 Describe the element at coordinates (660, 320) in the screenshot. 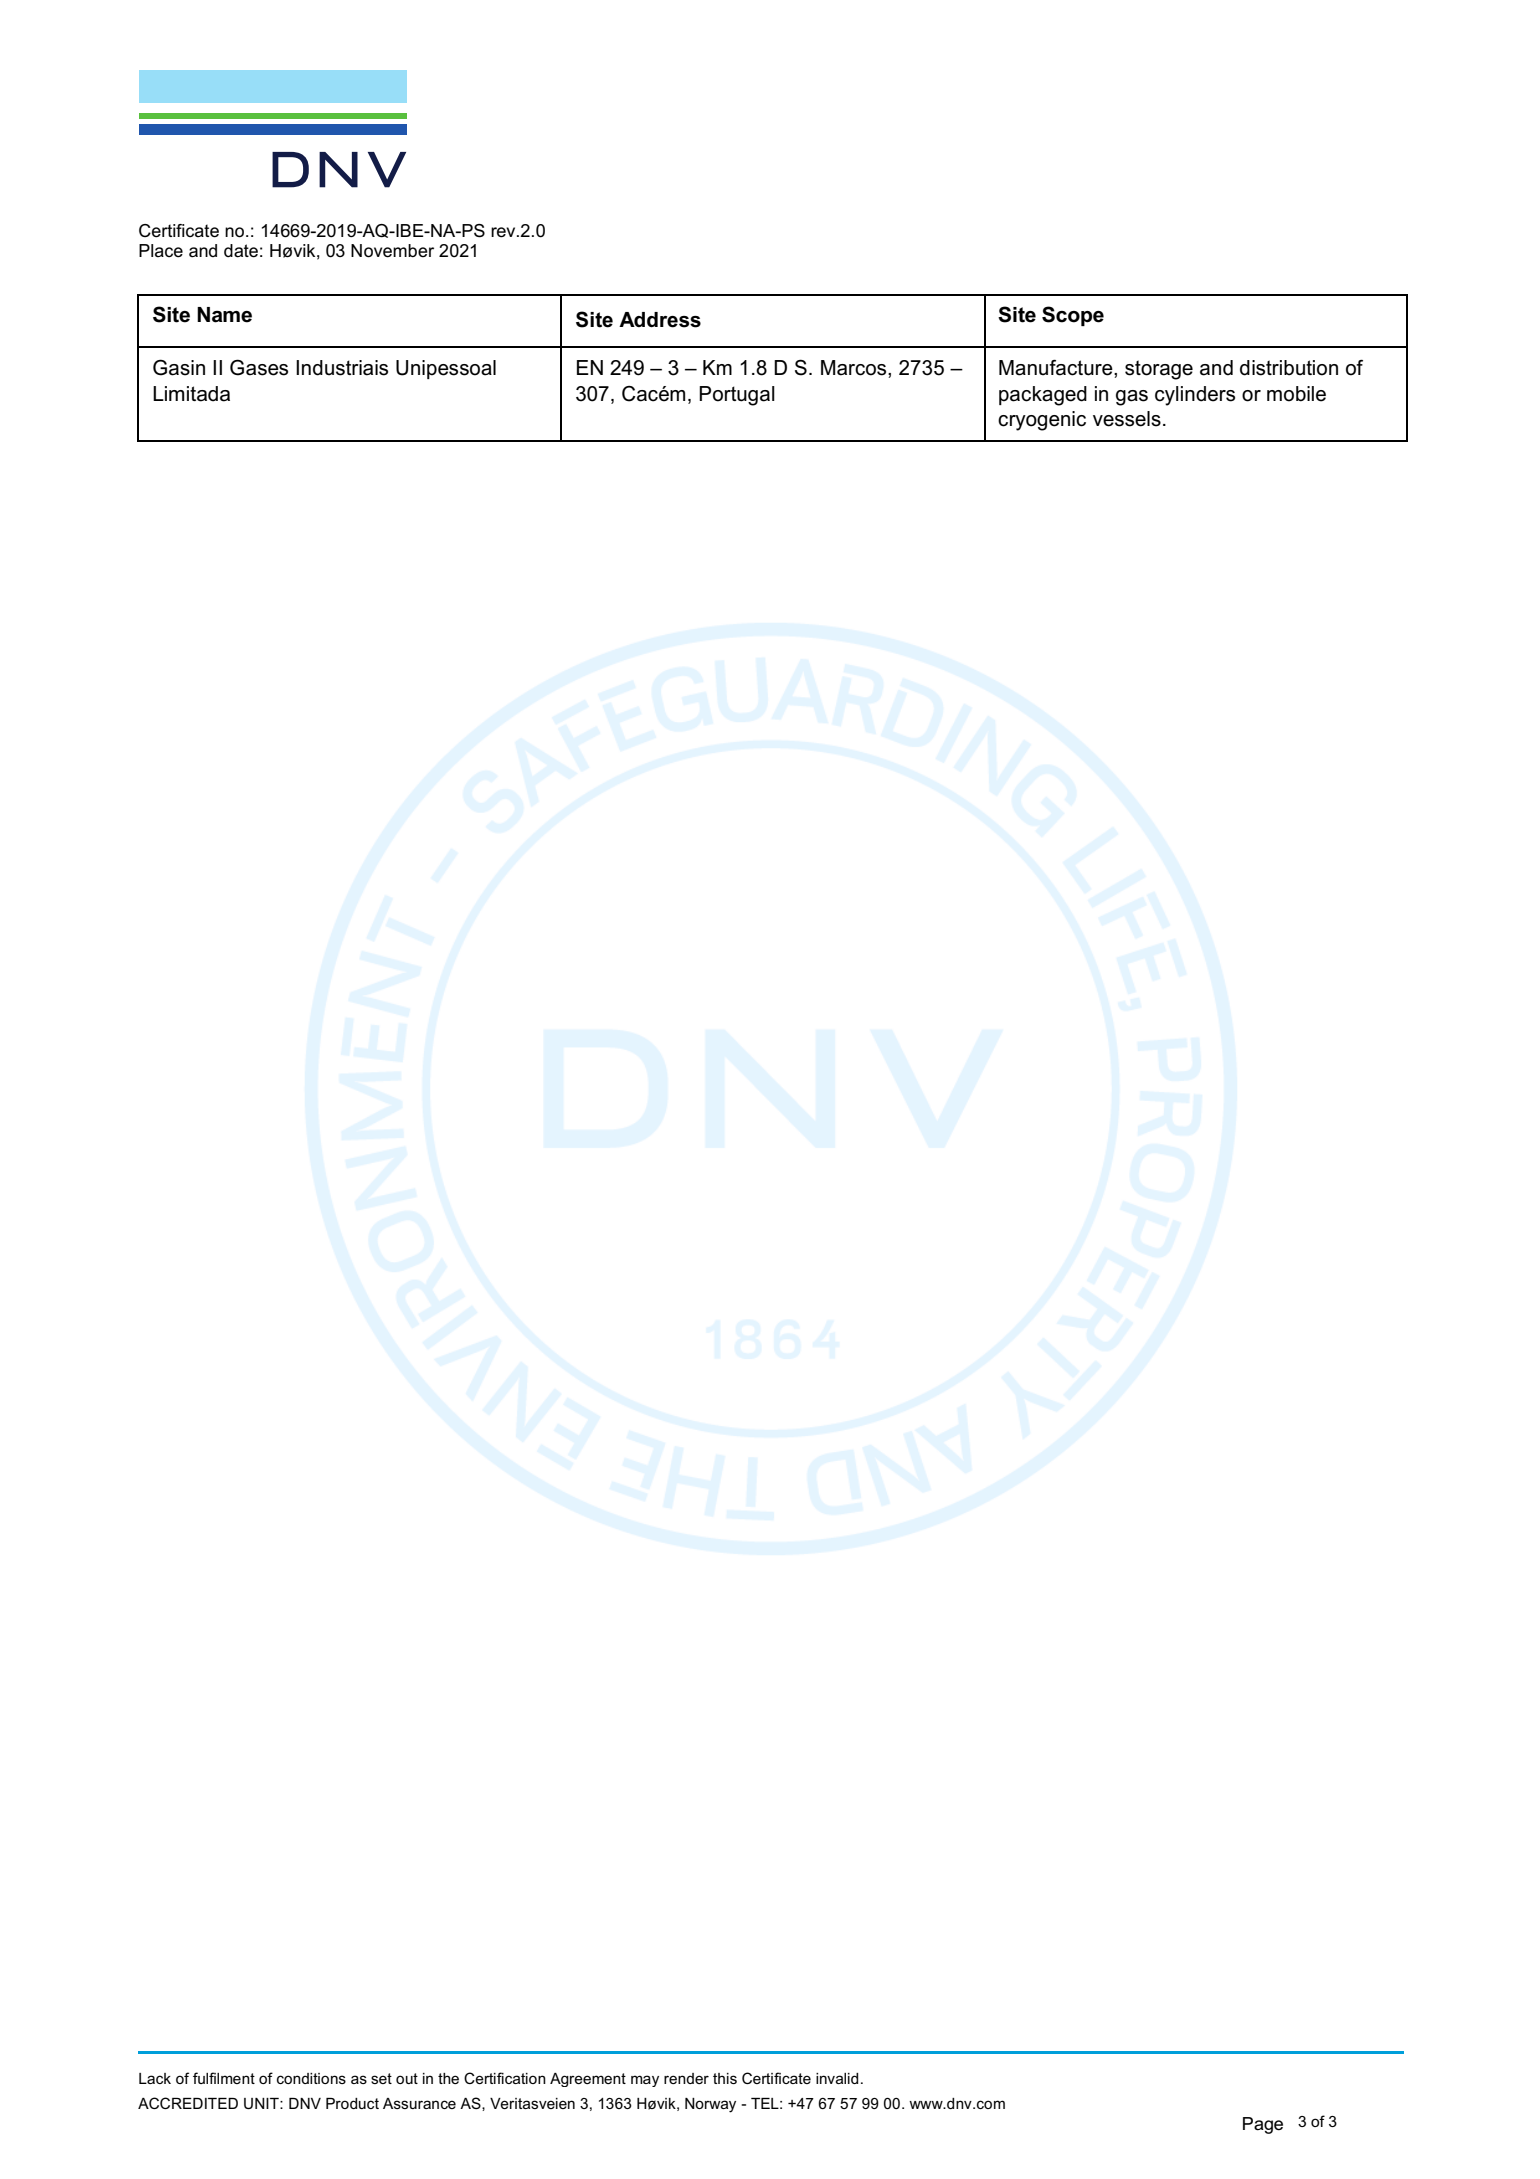

I see `Address` at that location.
